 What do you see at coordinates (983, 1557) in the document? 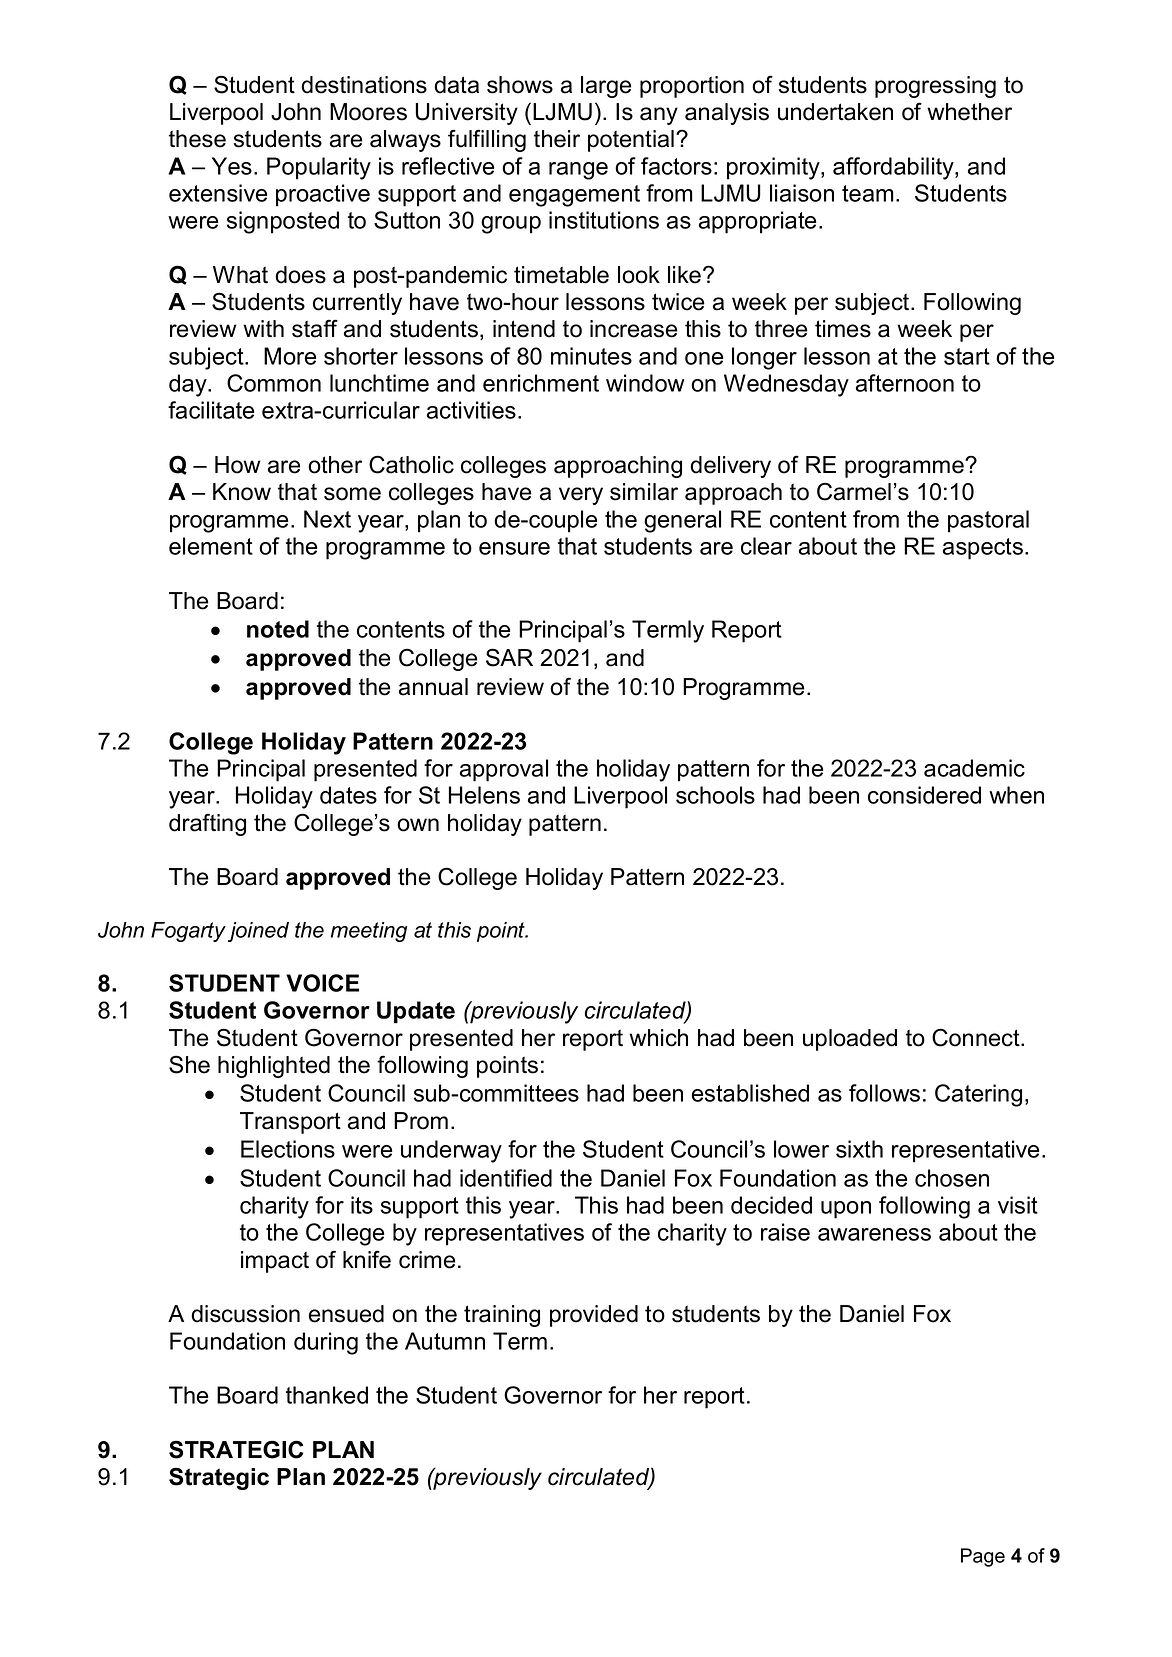
I see `Page` at bounding box center [983, 1557].
